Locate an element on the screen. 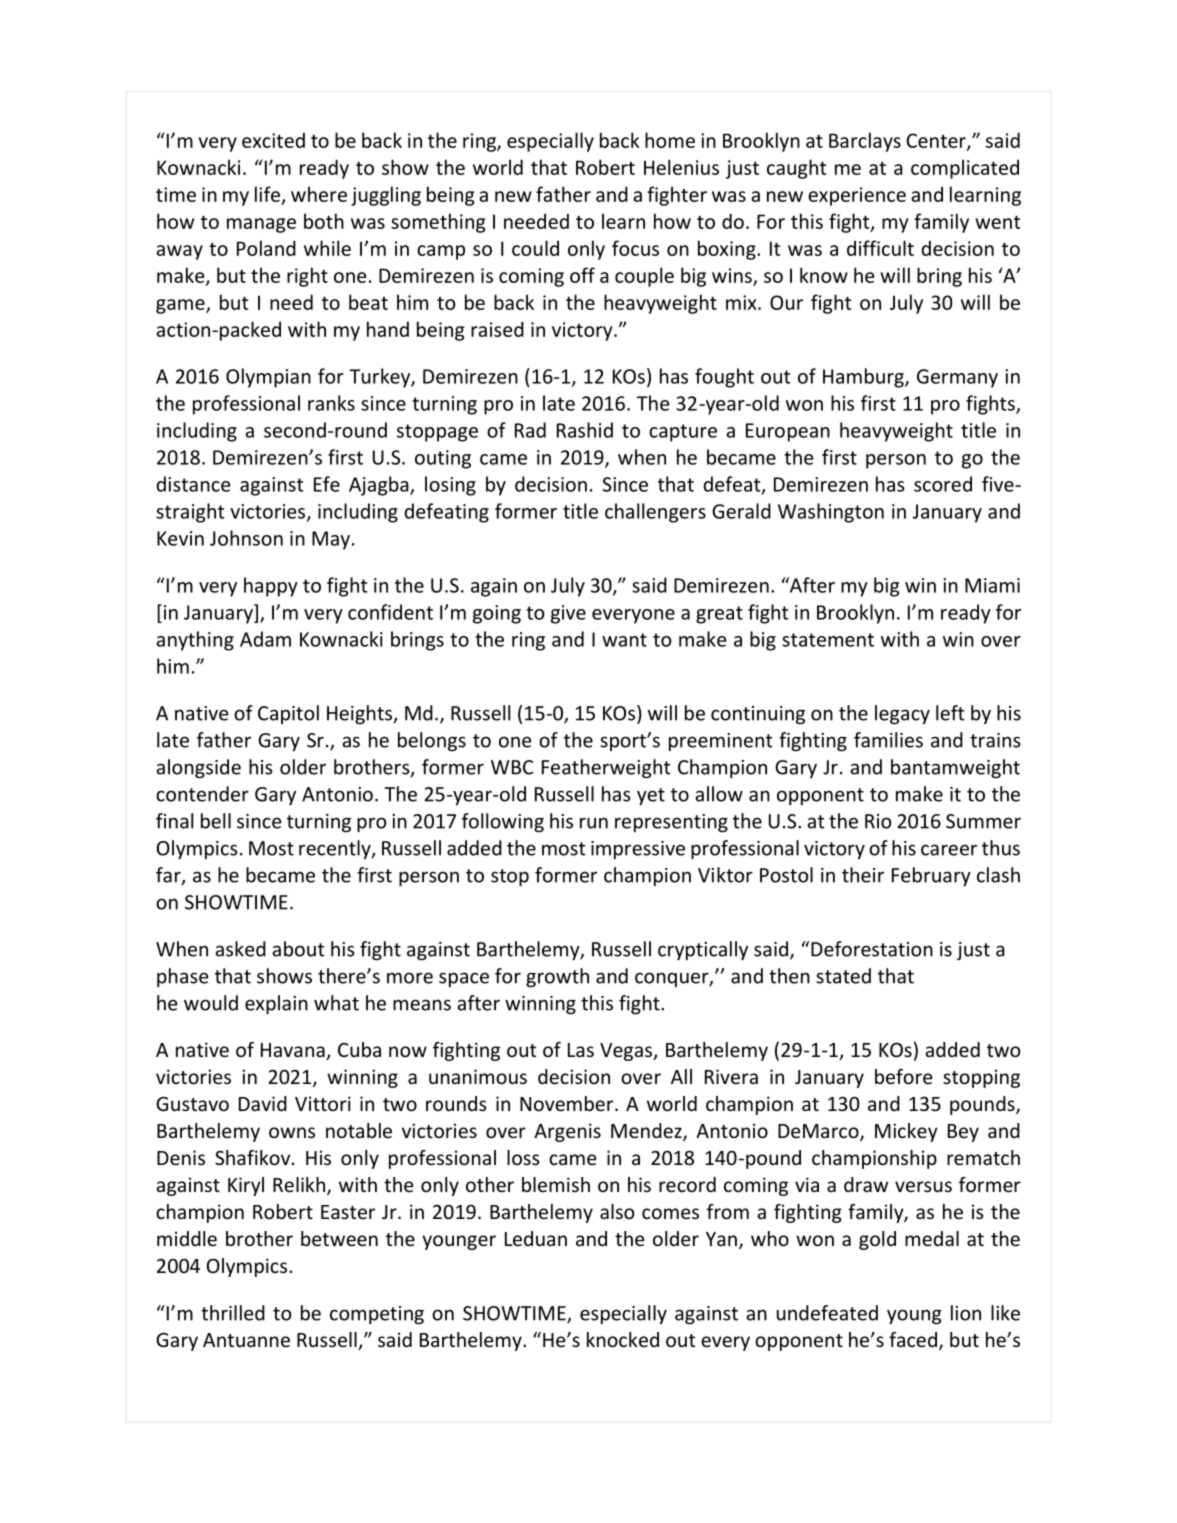 The width and height of the screenshot is (1177, 1523). thrilled is located at coordinates (233, 1313).
